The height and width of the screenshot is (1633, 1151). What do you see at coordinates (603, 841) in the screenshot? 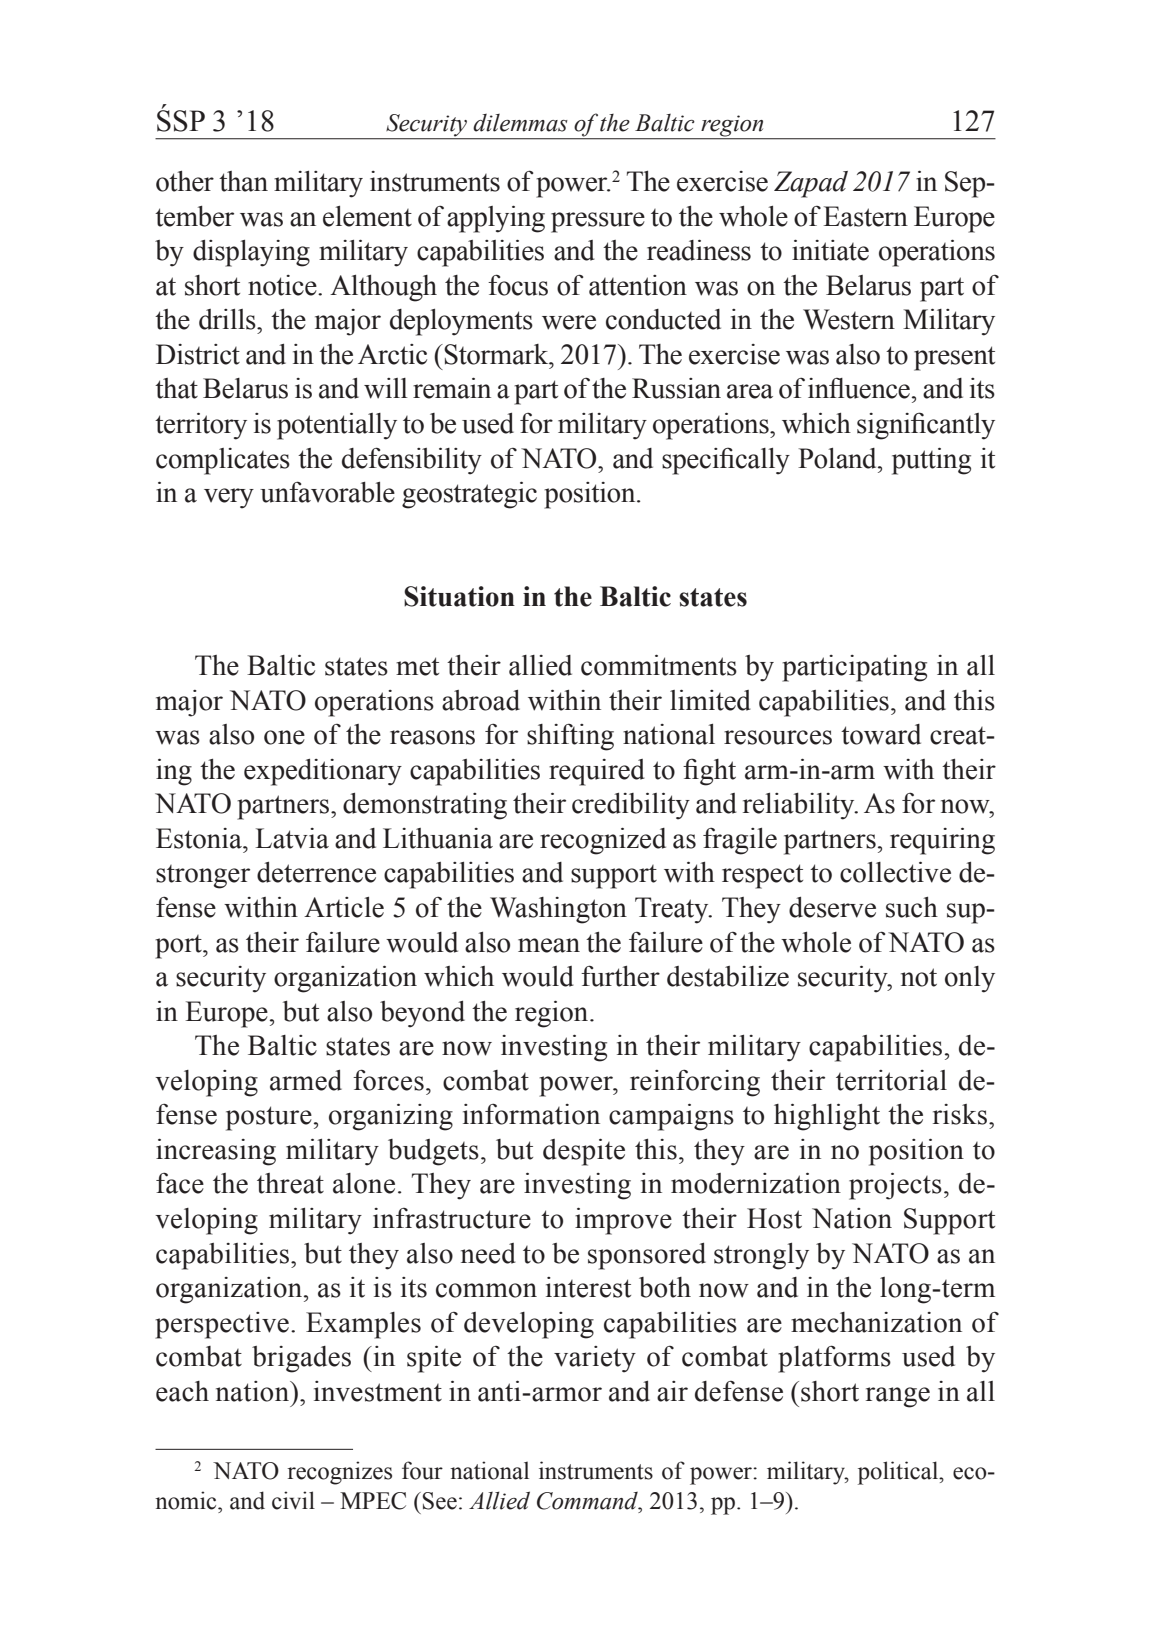
I see `recognized` at bounding box center [603, 841].
